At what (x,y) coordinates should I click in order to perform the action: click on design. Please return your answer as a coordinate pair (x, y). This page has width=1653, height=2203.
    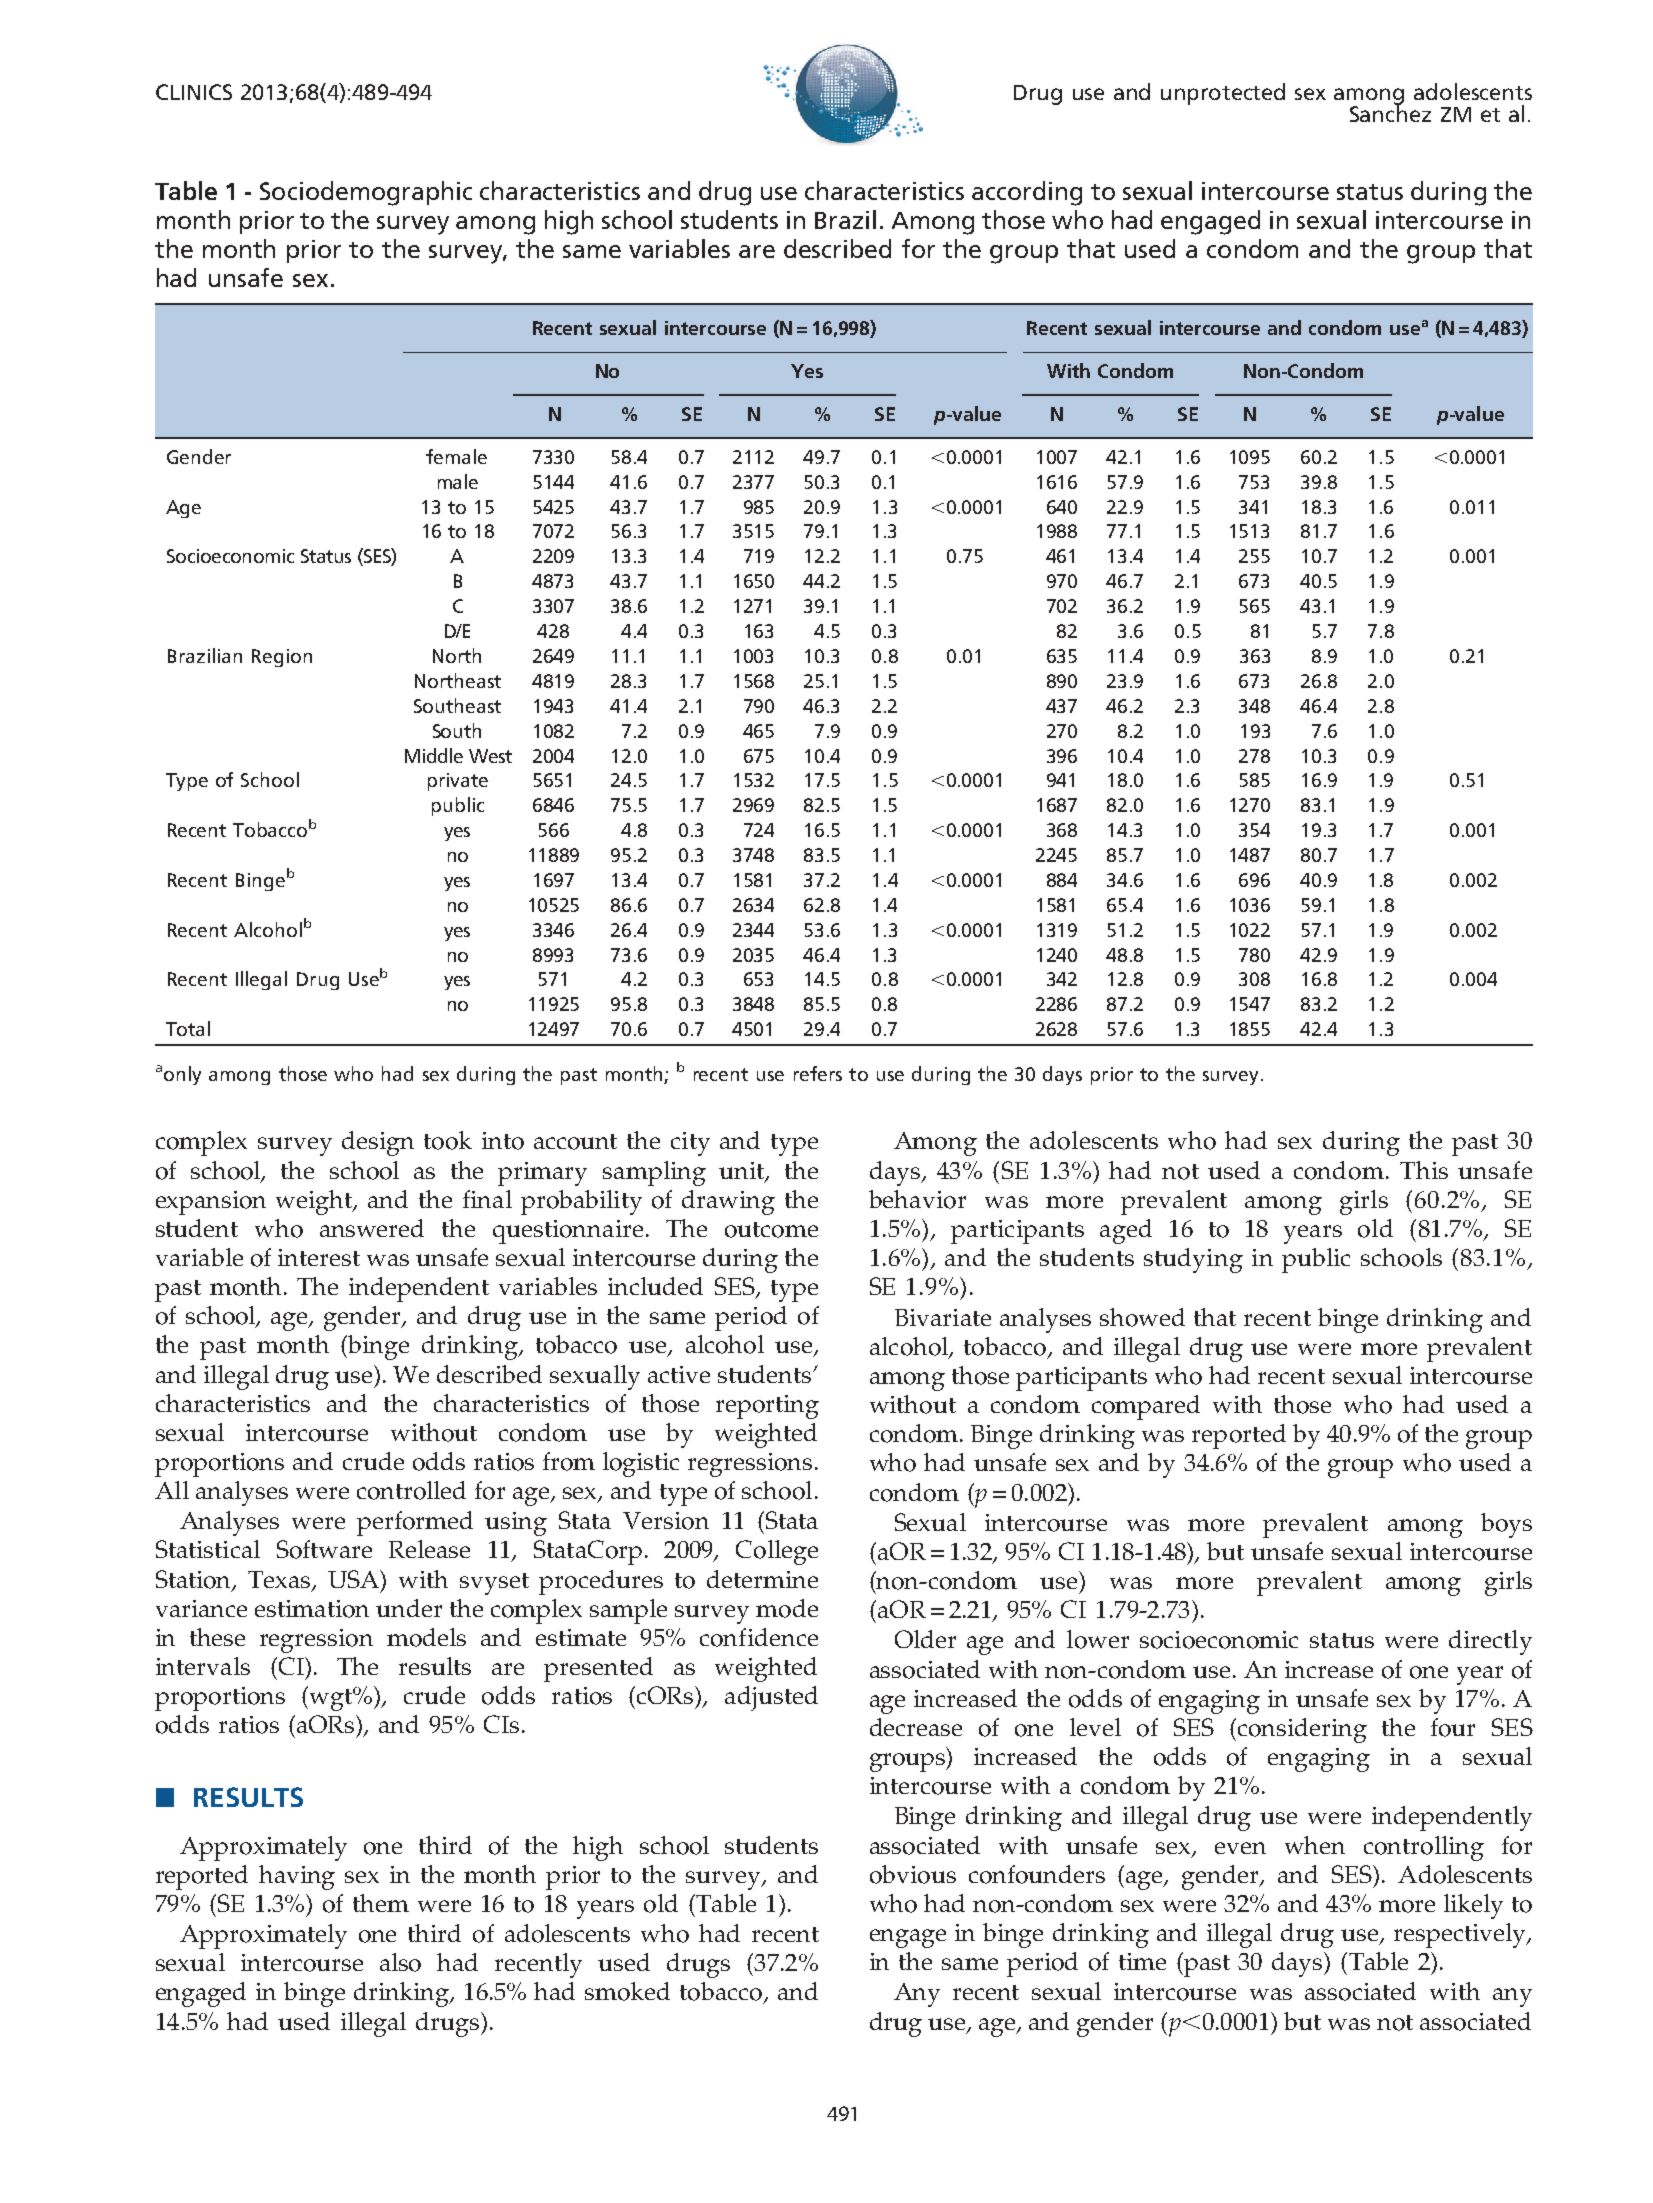
    Looking at the image, I should click on (378, 1143).
